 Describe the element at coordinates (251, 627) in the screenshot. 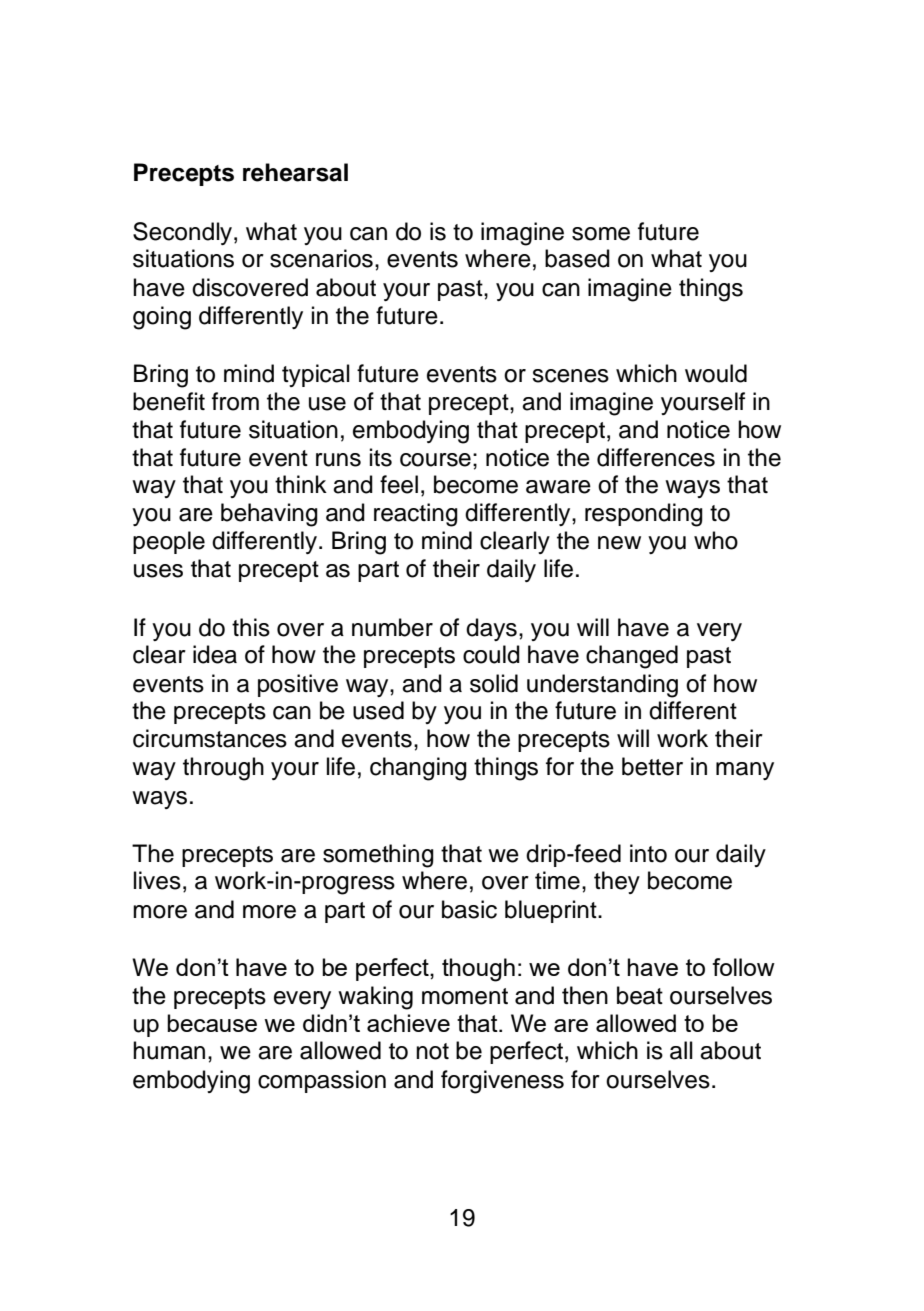

I see `this` at that location.
